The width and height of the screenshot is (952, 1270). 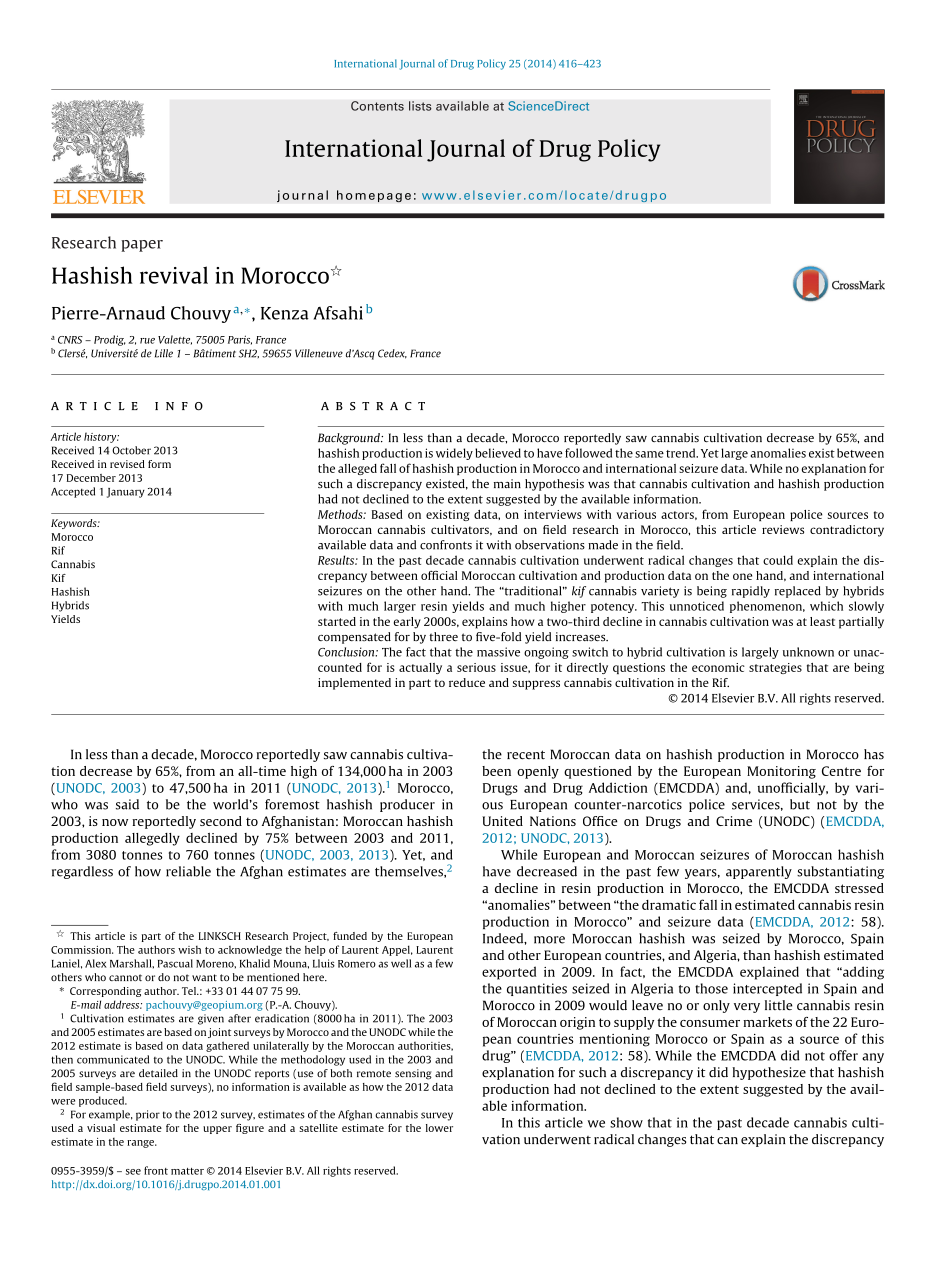 I want to click on started, so click(x=337, y=621).
